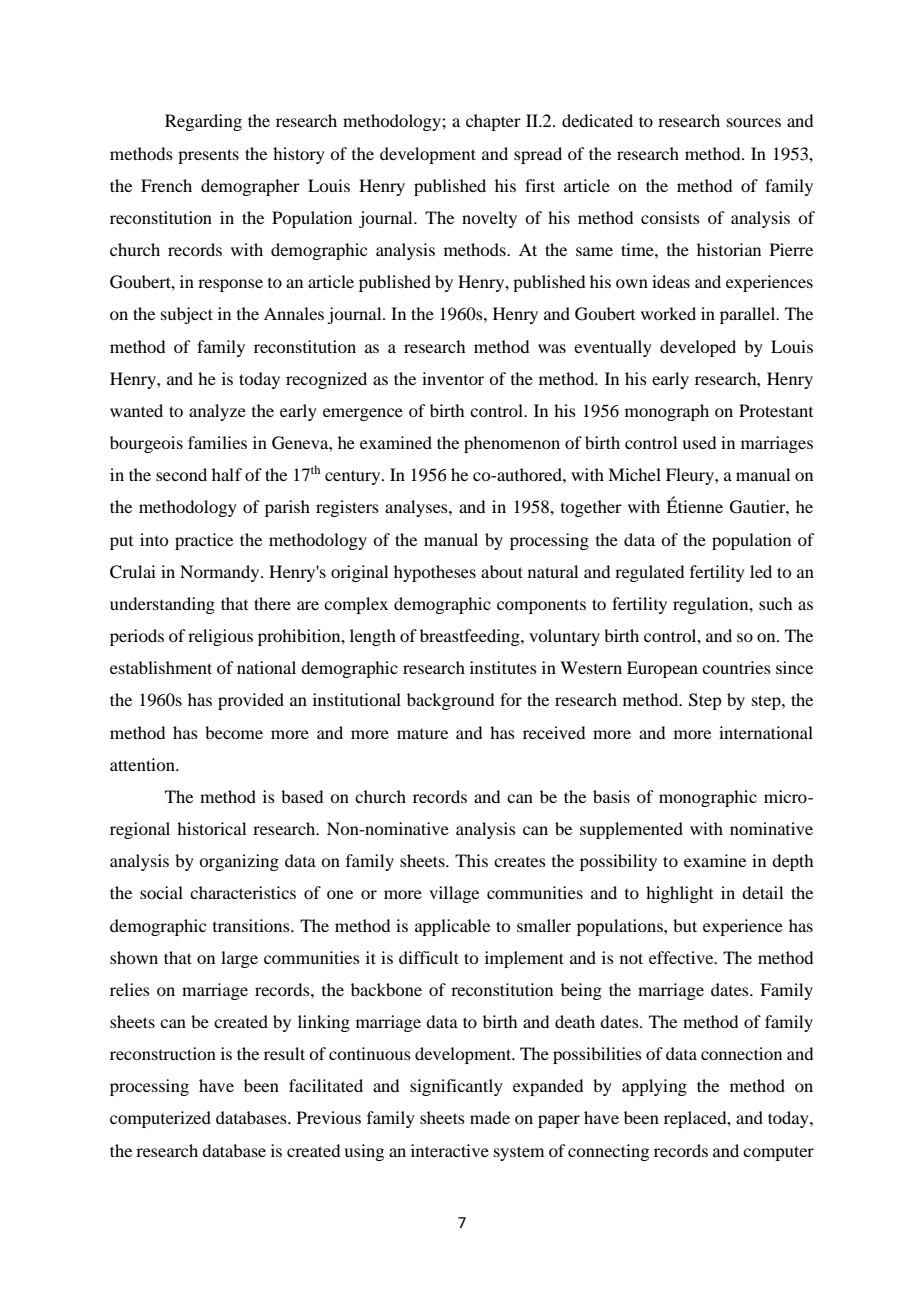  Describe the element at coordinates (471, 637) in the page. I see `breastfeeding` at that location.
